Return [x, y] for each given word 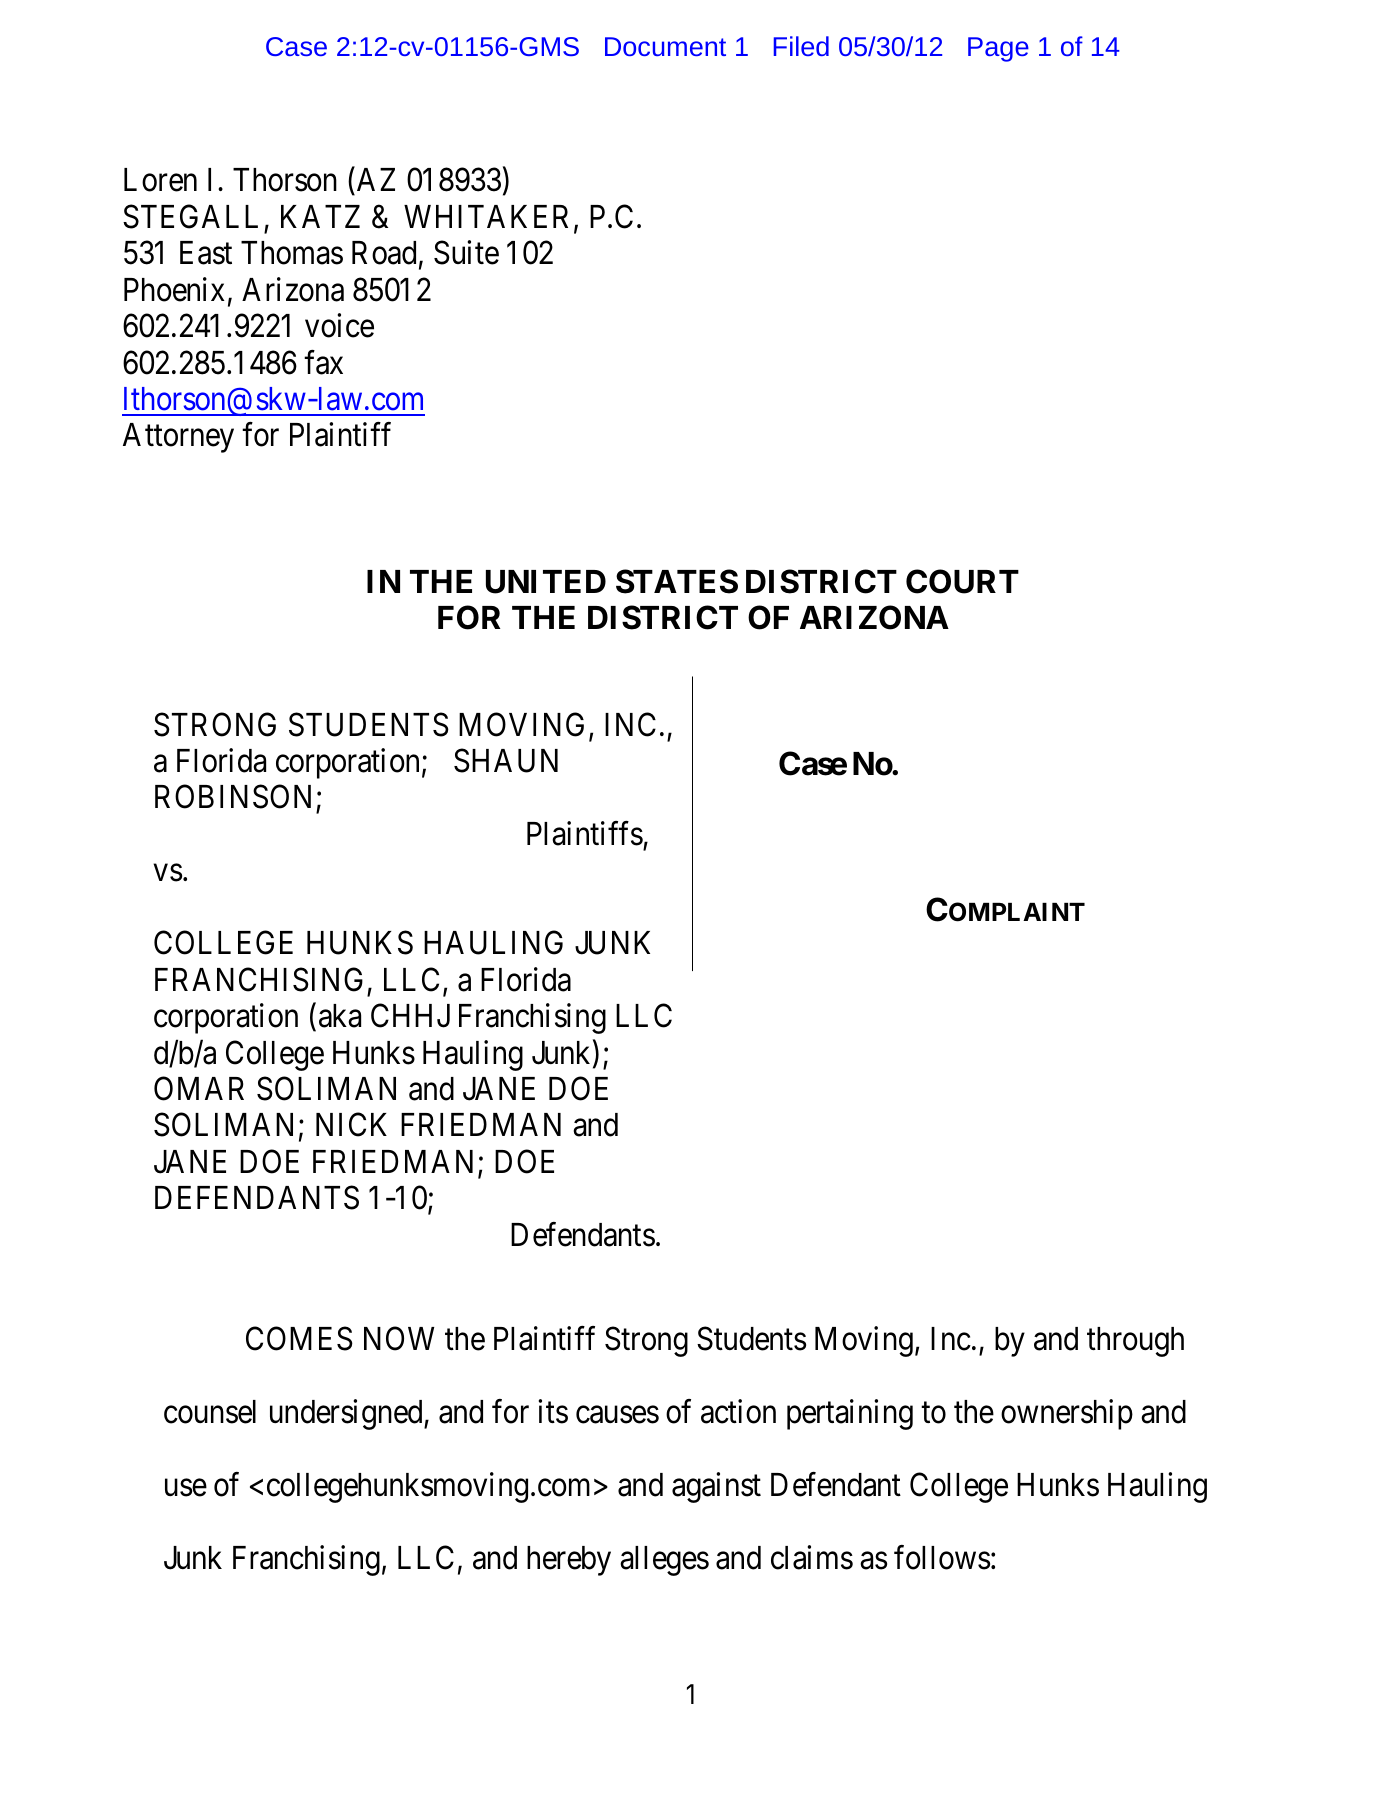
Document [665, 46]
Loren [160, 180]
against [716, 1487]
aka [340, 1016]
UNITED [546, 582]
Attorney [178, 438]
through [1135, 1342]
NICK [351, 1125]
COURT [962, 581]
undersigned [347, 1414]
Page [998, 49]
